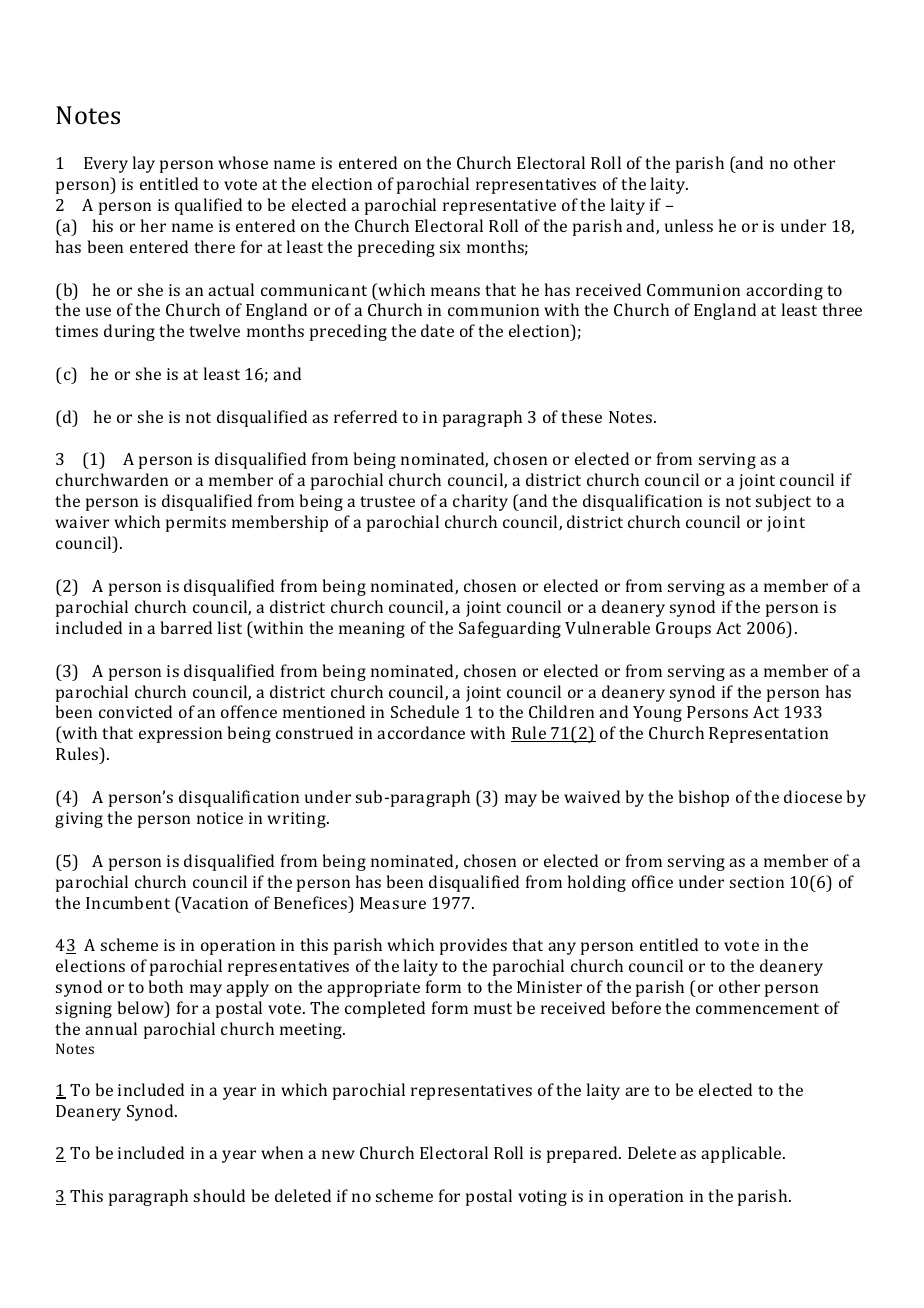  What do you see at coordinates (689, 225) in the image?
I see `unless` at bounding box center [689, 225].
